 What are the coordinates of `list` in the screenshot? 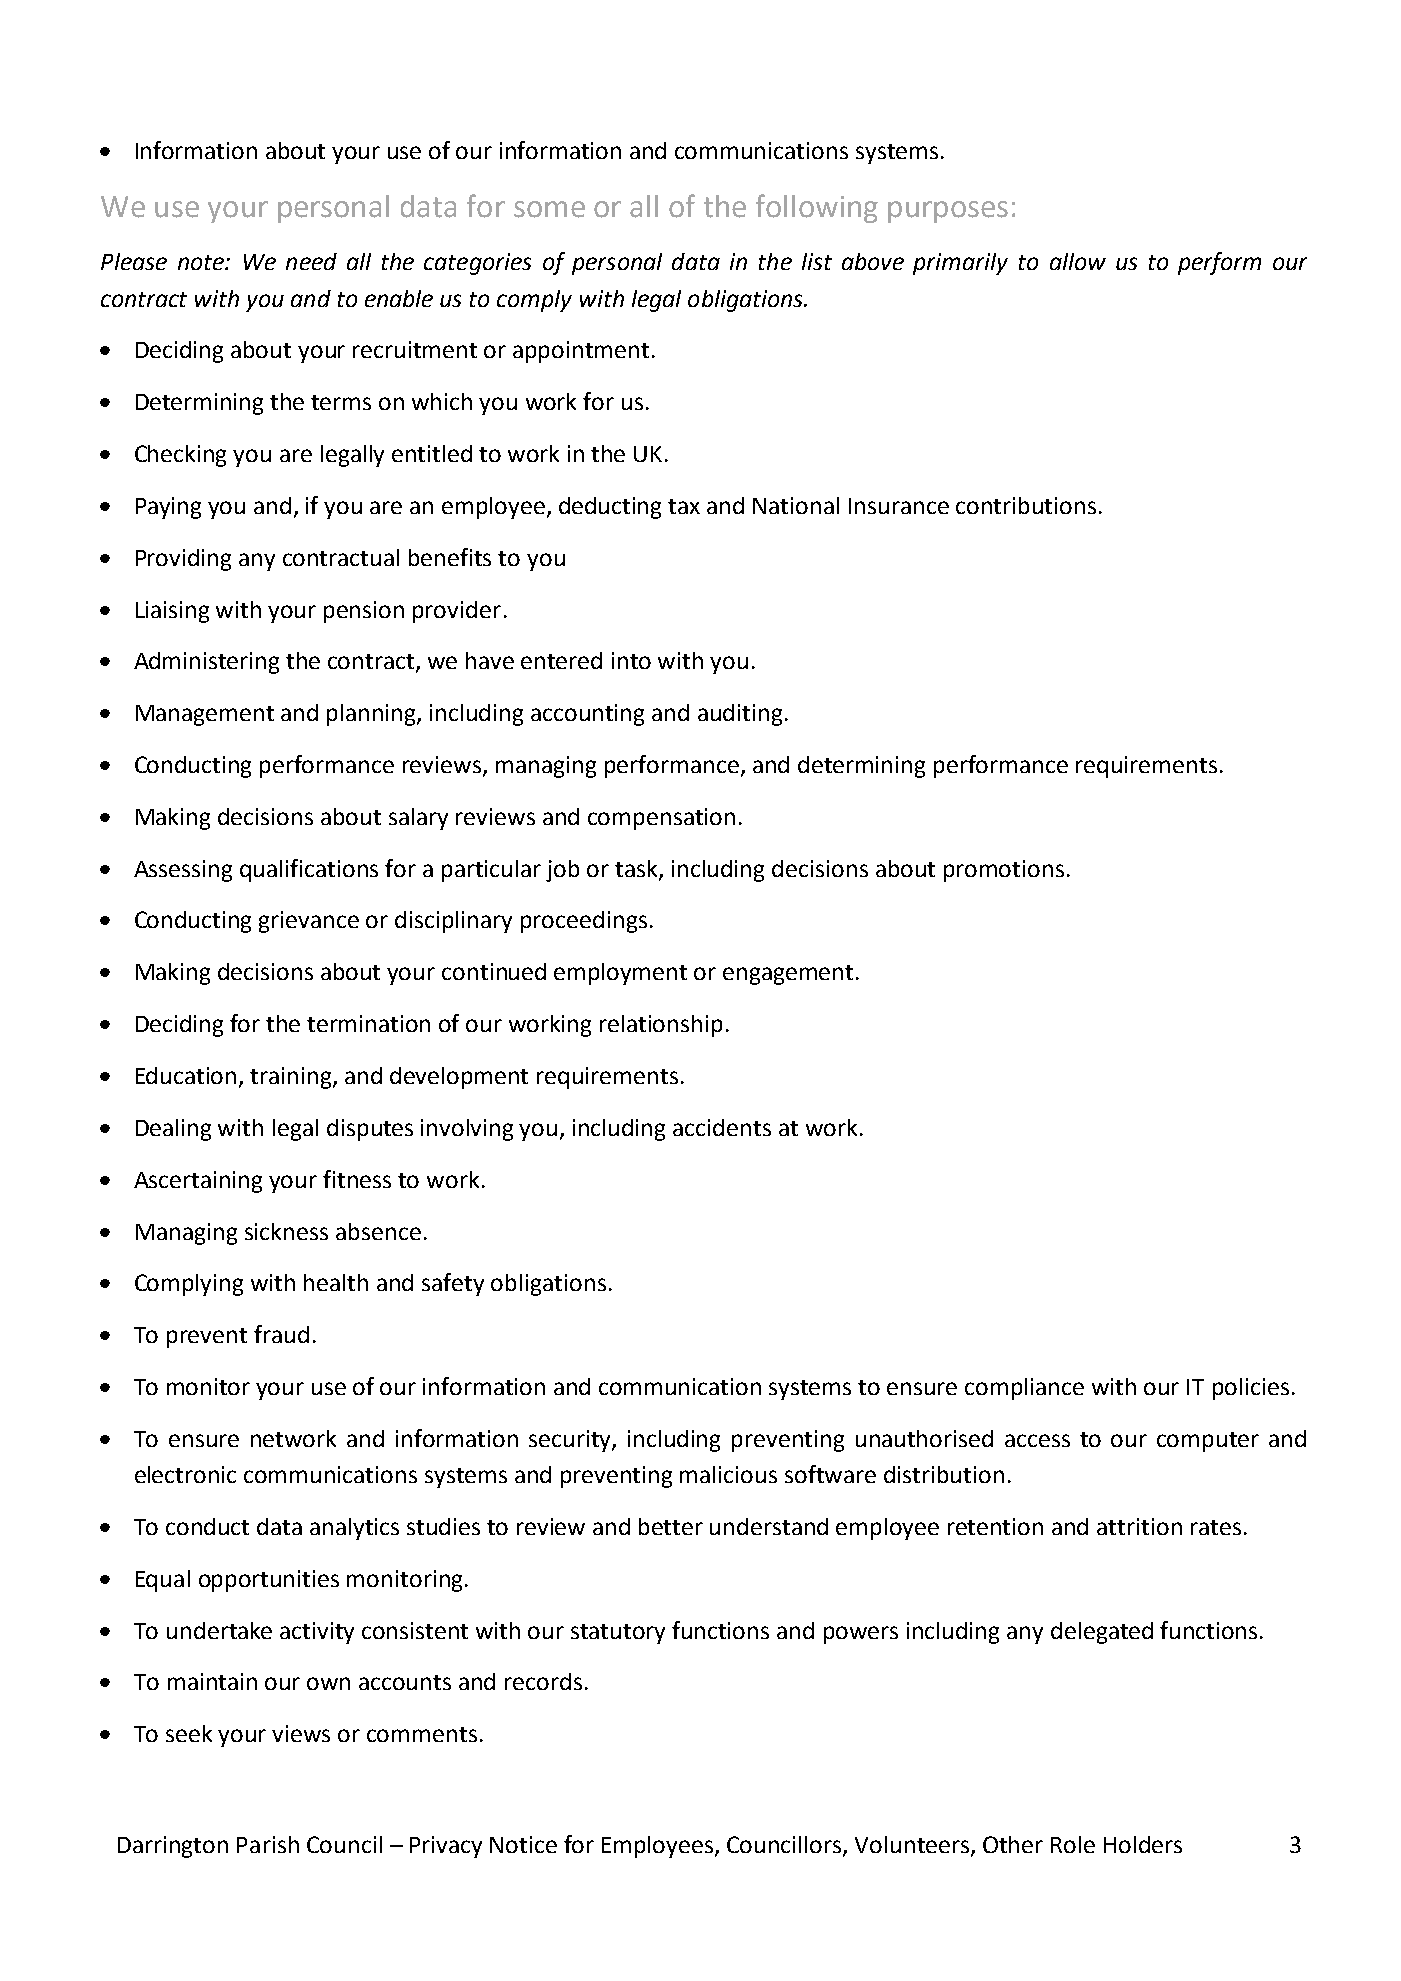 It's located at (817, 261).
